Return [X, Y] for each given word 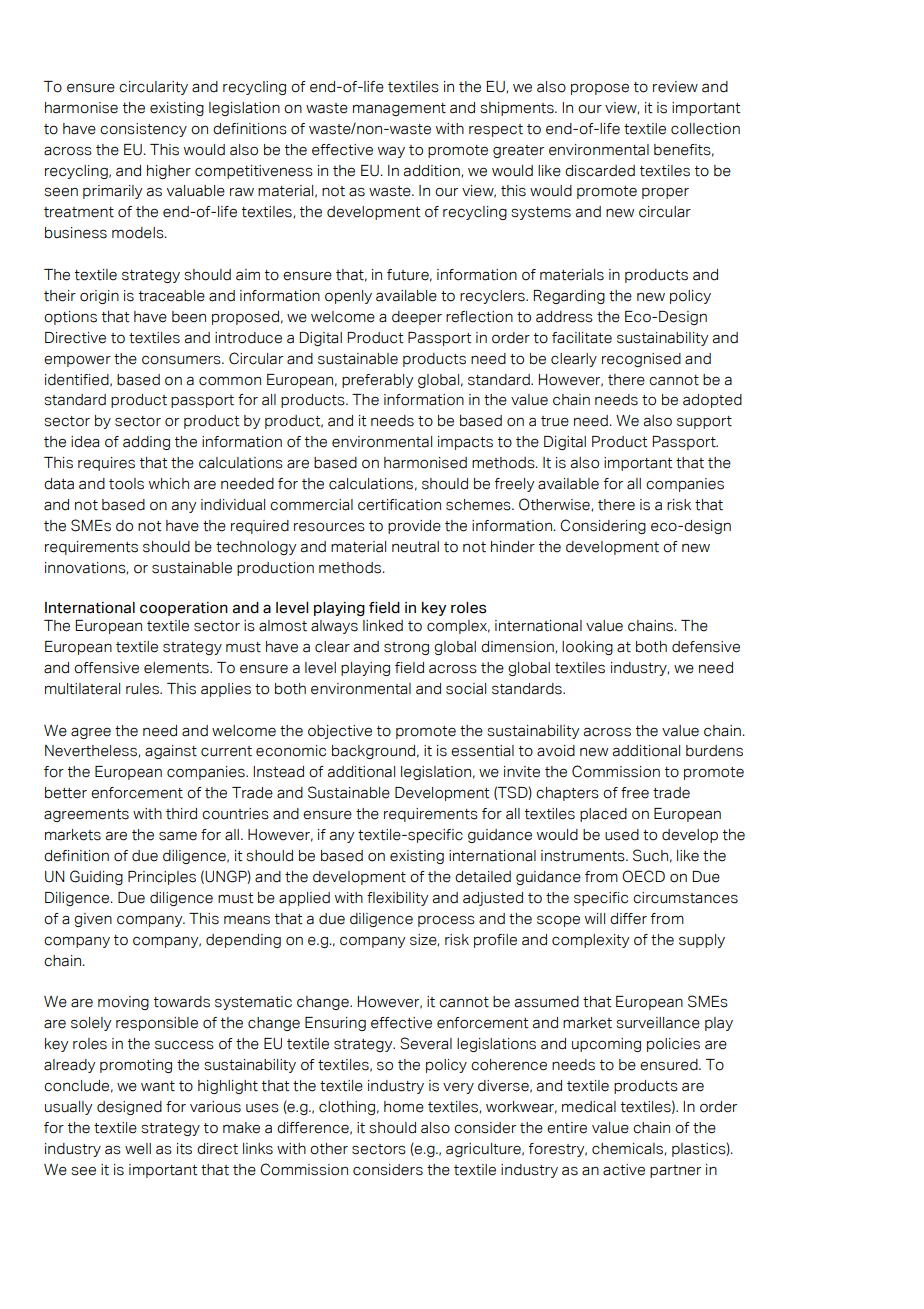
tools [126, 484]
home [404, 1107]
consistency [143, 130]
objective [340, 732]
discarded [600, 171]
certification [399, 505]
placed [603, 815]
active [624, 1170]
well [138, 1149]
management [399, 109]
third [181, 814]
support [704, 422]
